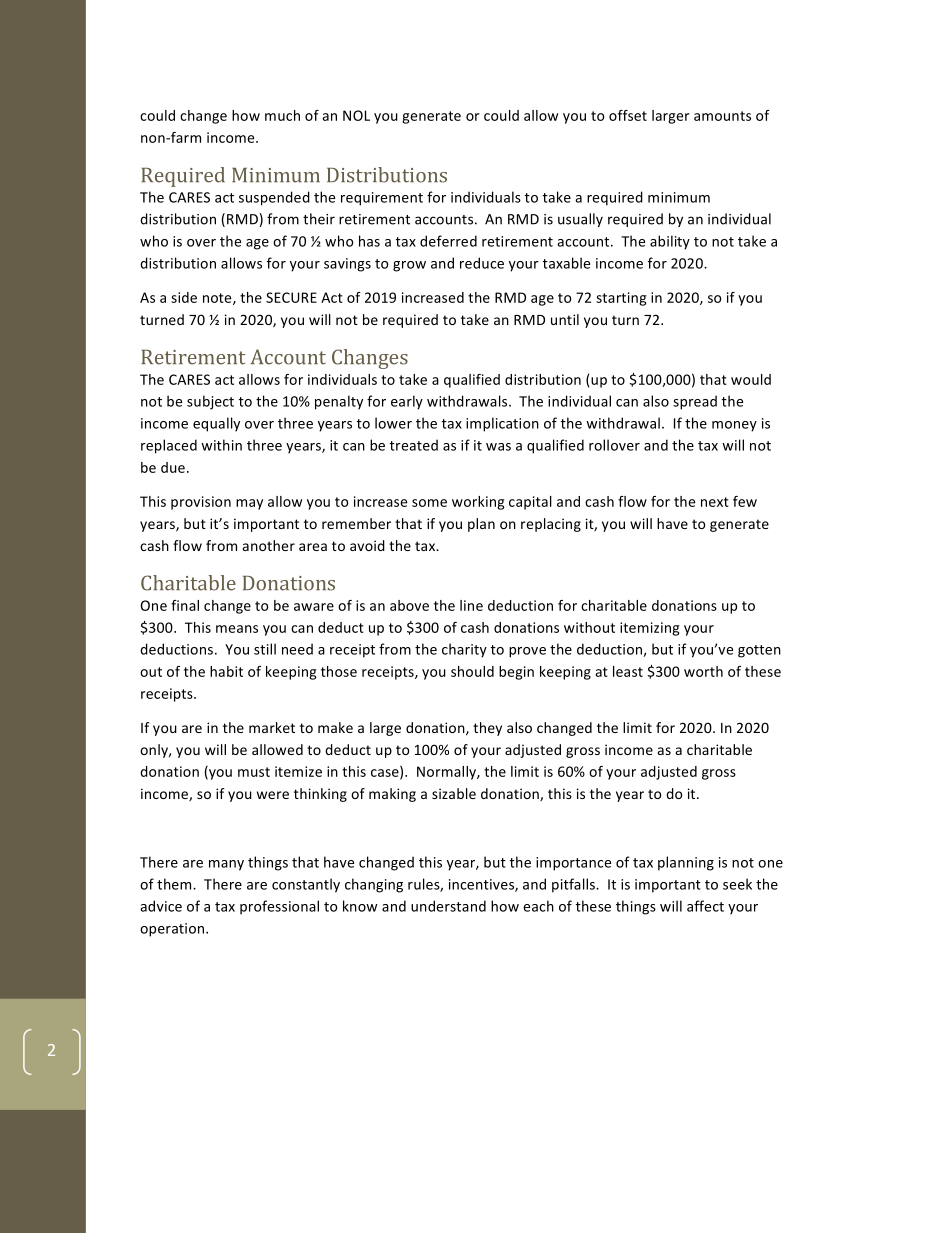 The width and height of the document is (952, 1233). I want to click on understand, so click(448, 906).
